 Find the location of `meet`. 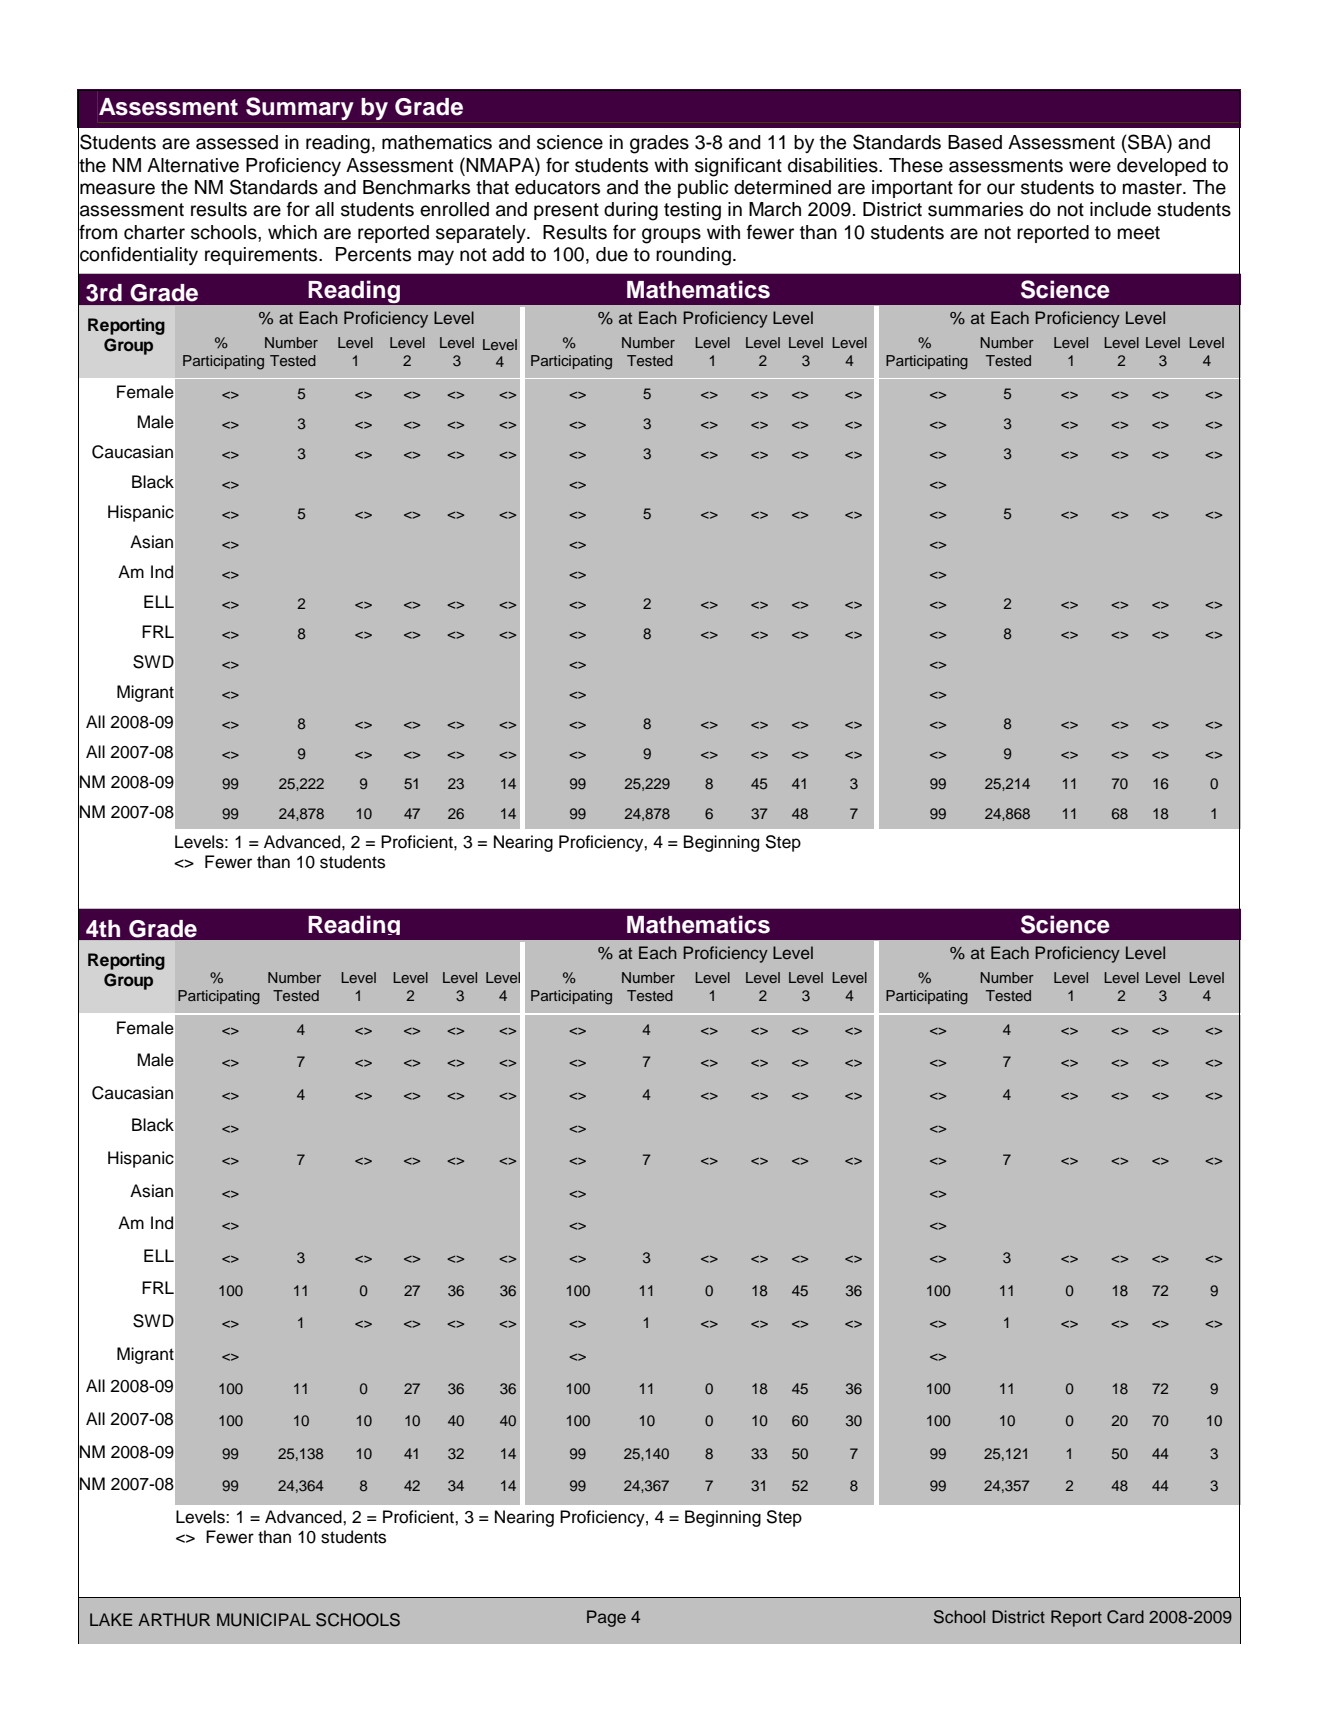

meet is located at coordinates (1139, 233).
